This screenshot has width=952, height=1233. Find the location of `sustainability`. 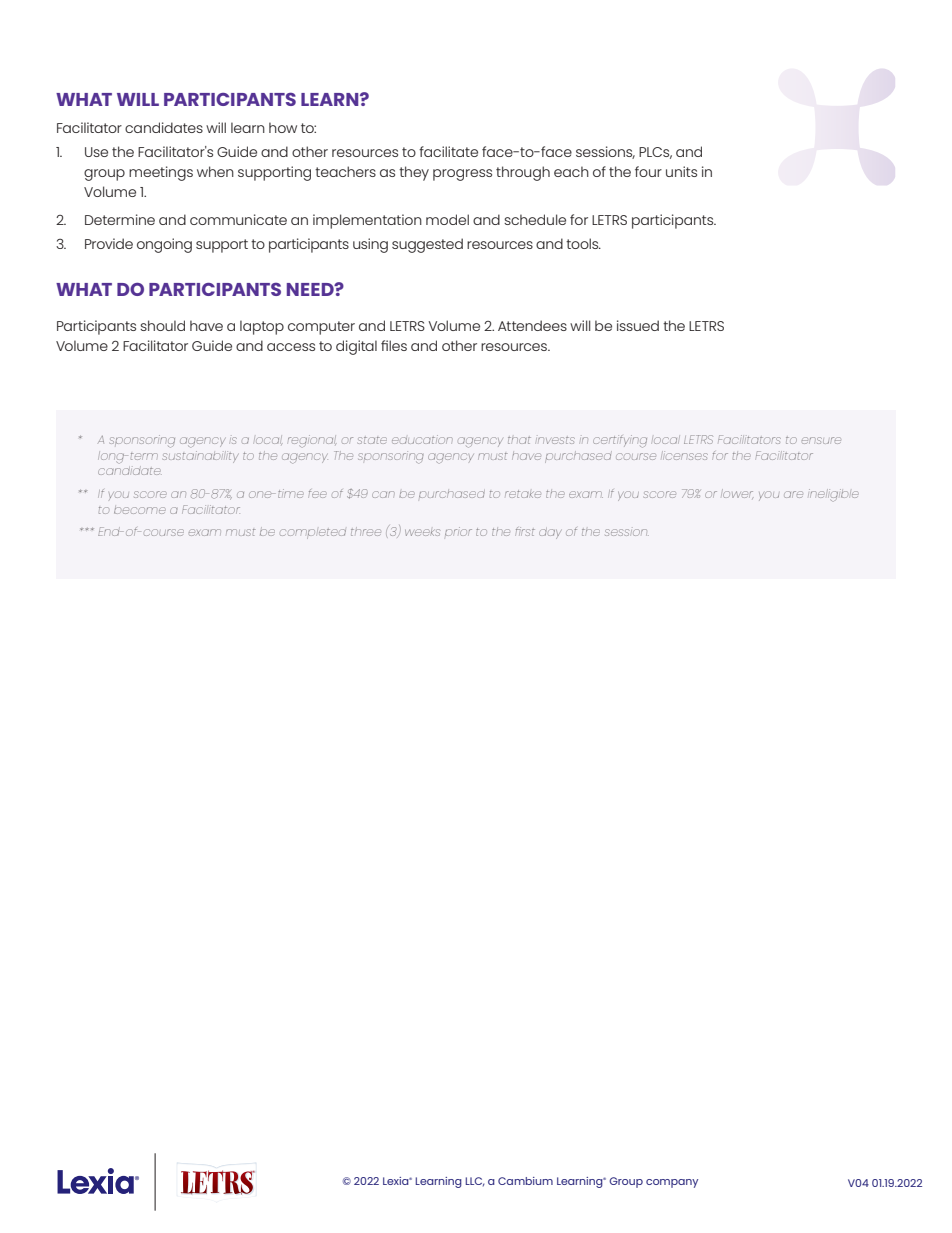

sustainability is located at coordinates (200, 457).
